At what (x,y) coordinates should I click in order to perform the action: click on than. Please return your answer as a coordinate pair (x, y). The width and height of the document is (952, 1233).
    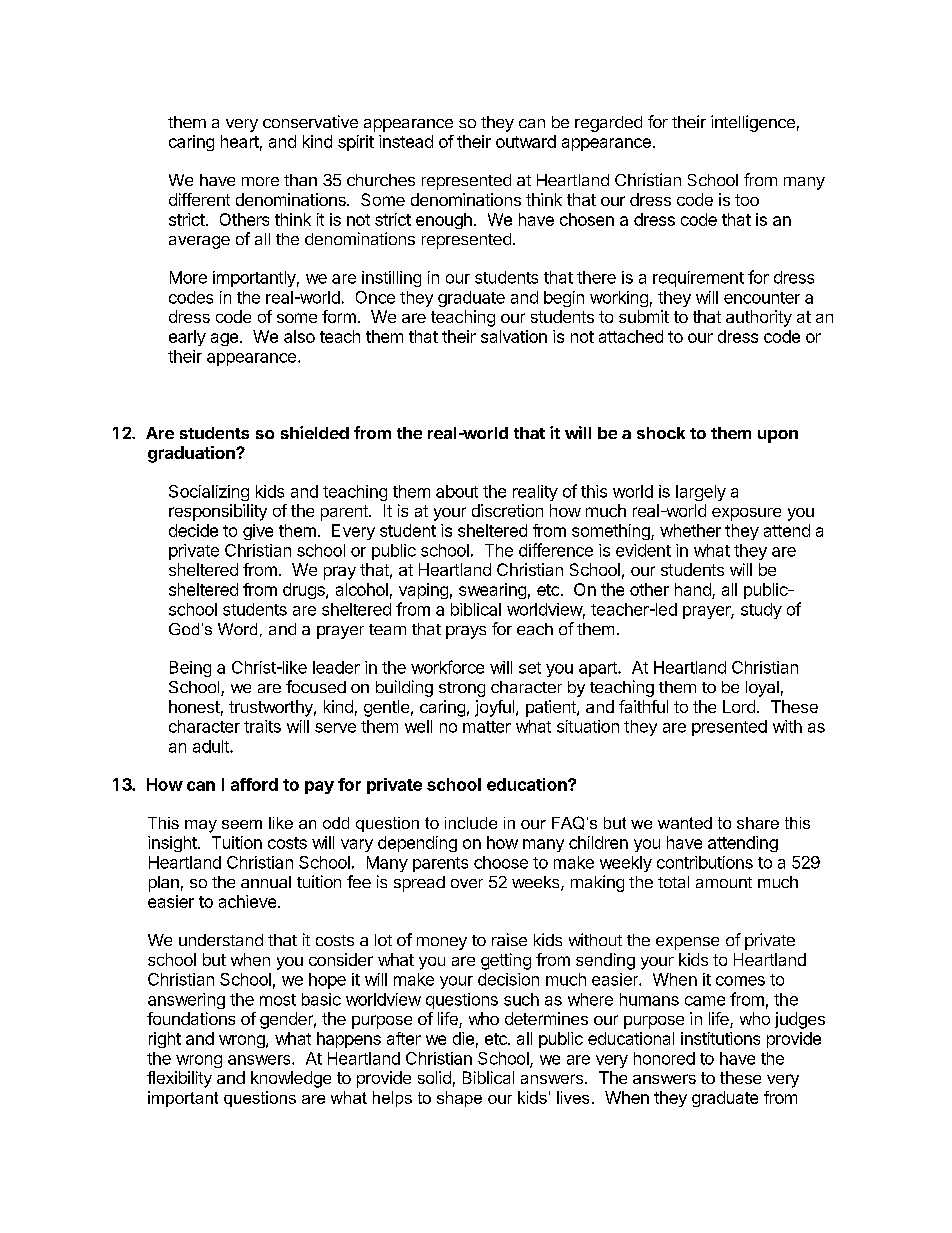
    Looking at the image, I should click on (300, 180).
